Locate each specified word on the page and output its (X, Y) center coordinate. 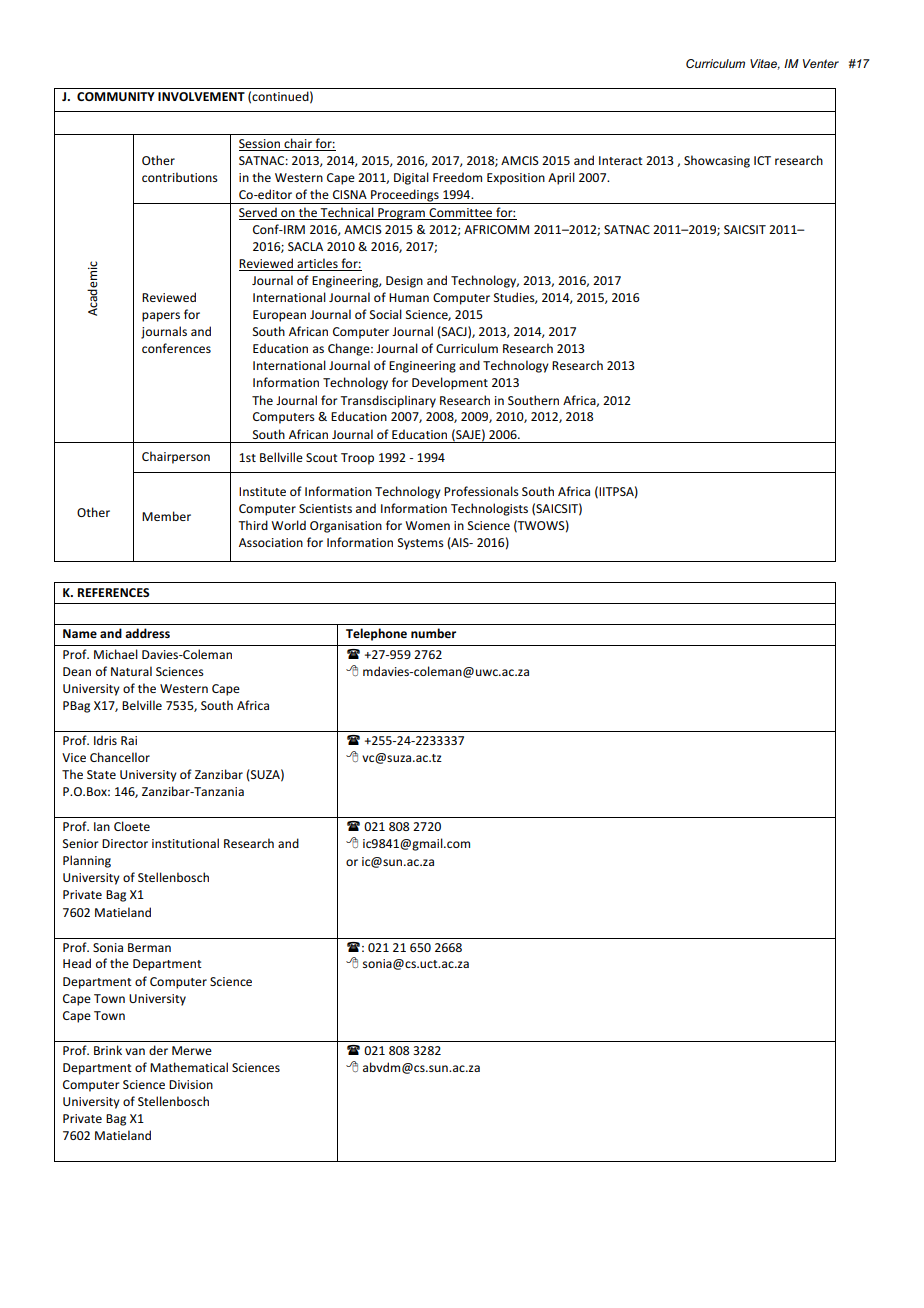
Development (450, 383)
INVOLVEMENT (201, 96)
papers (161, 317)
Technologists (489, 509)
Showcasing (717, 161)
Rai (129, 740)
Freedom (457, 177)
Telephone (376, 634)
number (433, 633)
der (158, 1050)
